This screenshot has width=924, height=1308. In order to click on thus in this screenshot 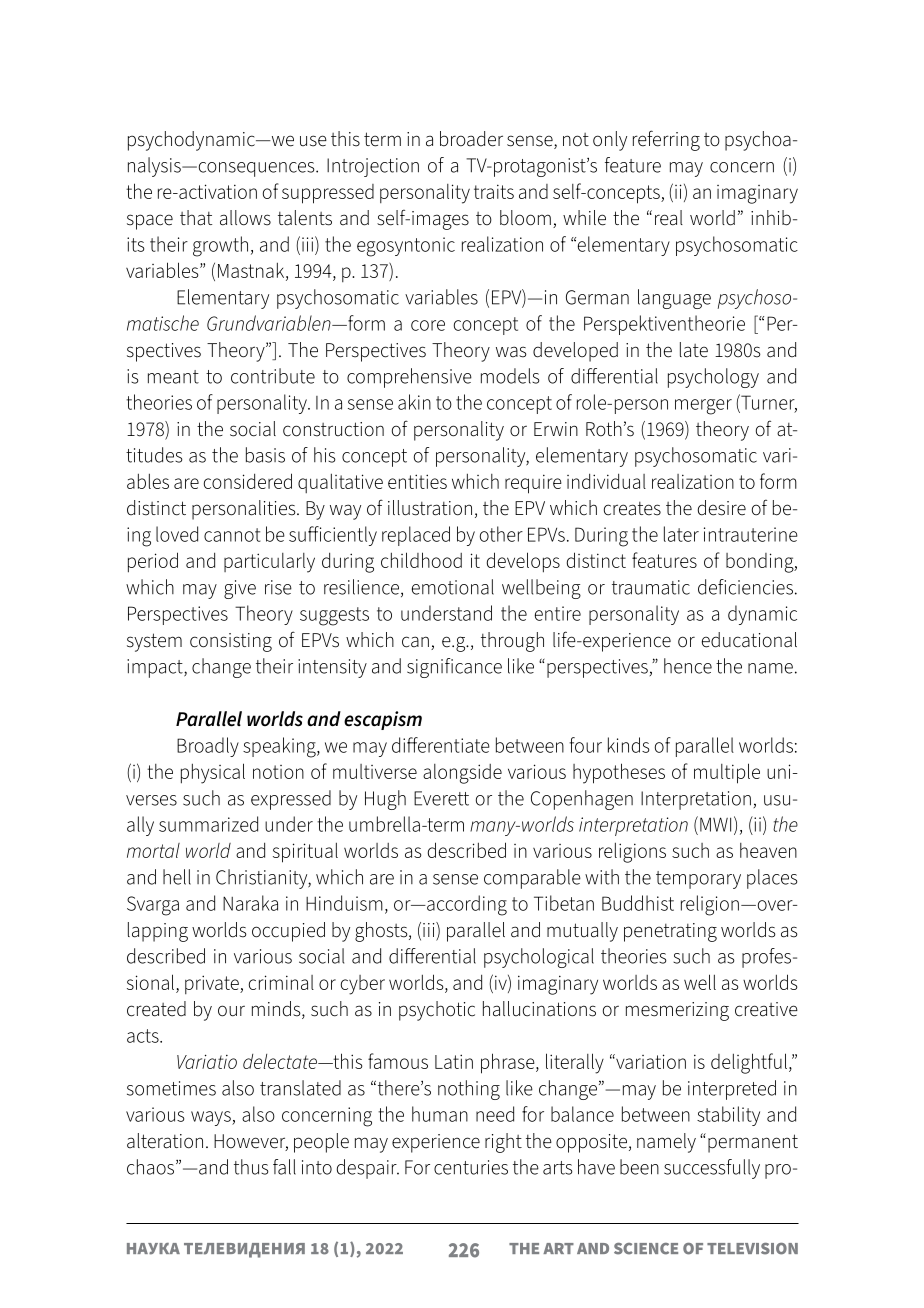, I will do `click(251, 1167)`.
